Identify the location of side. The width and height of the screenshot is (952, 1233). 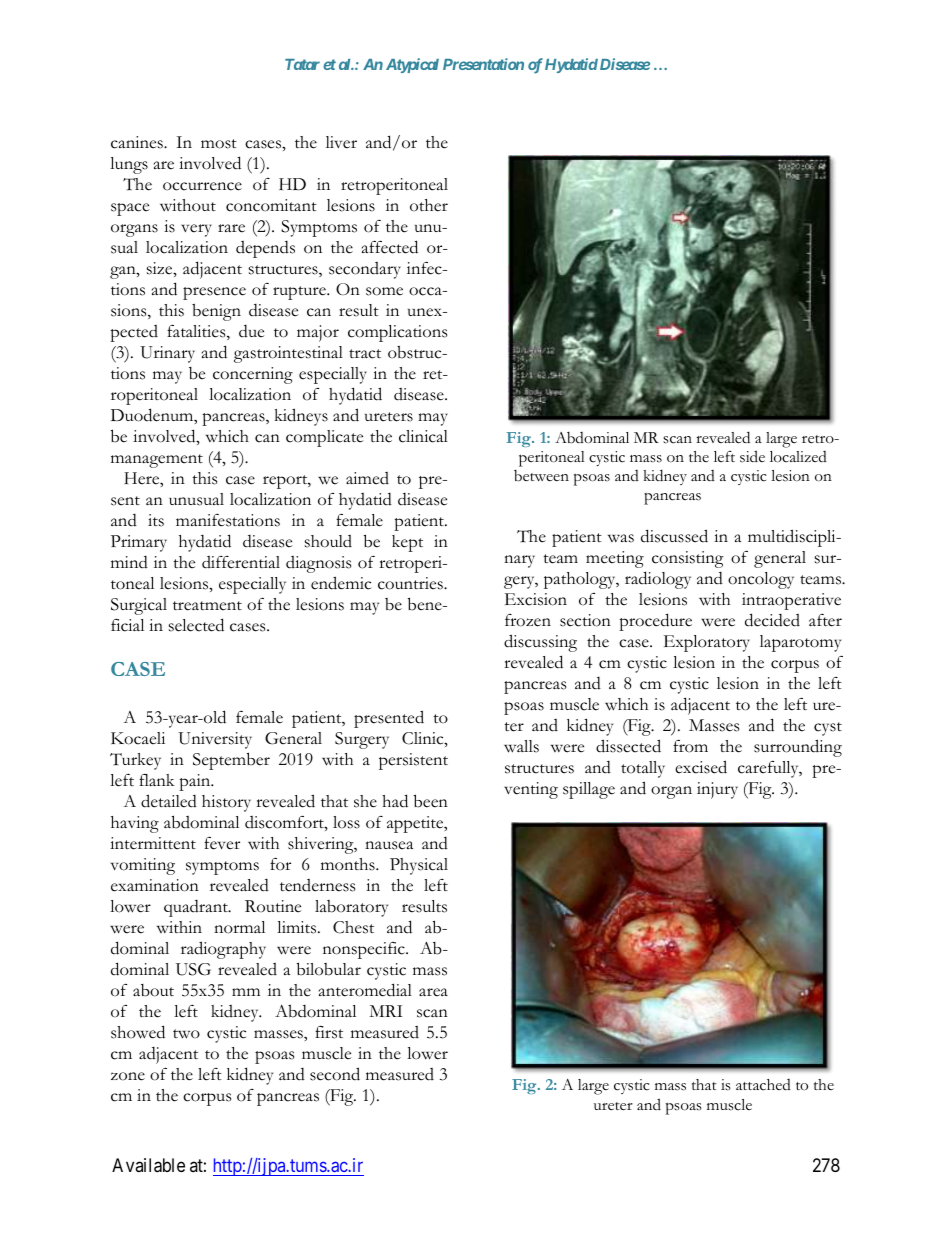
(752, 456).
